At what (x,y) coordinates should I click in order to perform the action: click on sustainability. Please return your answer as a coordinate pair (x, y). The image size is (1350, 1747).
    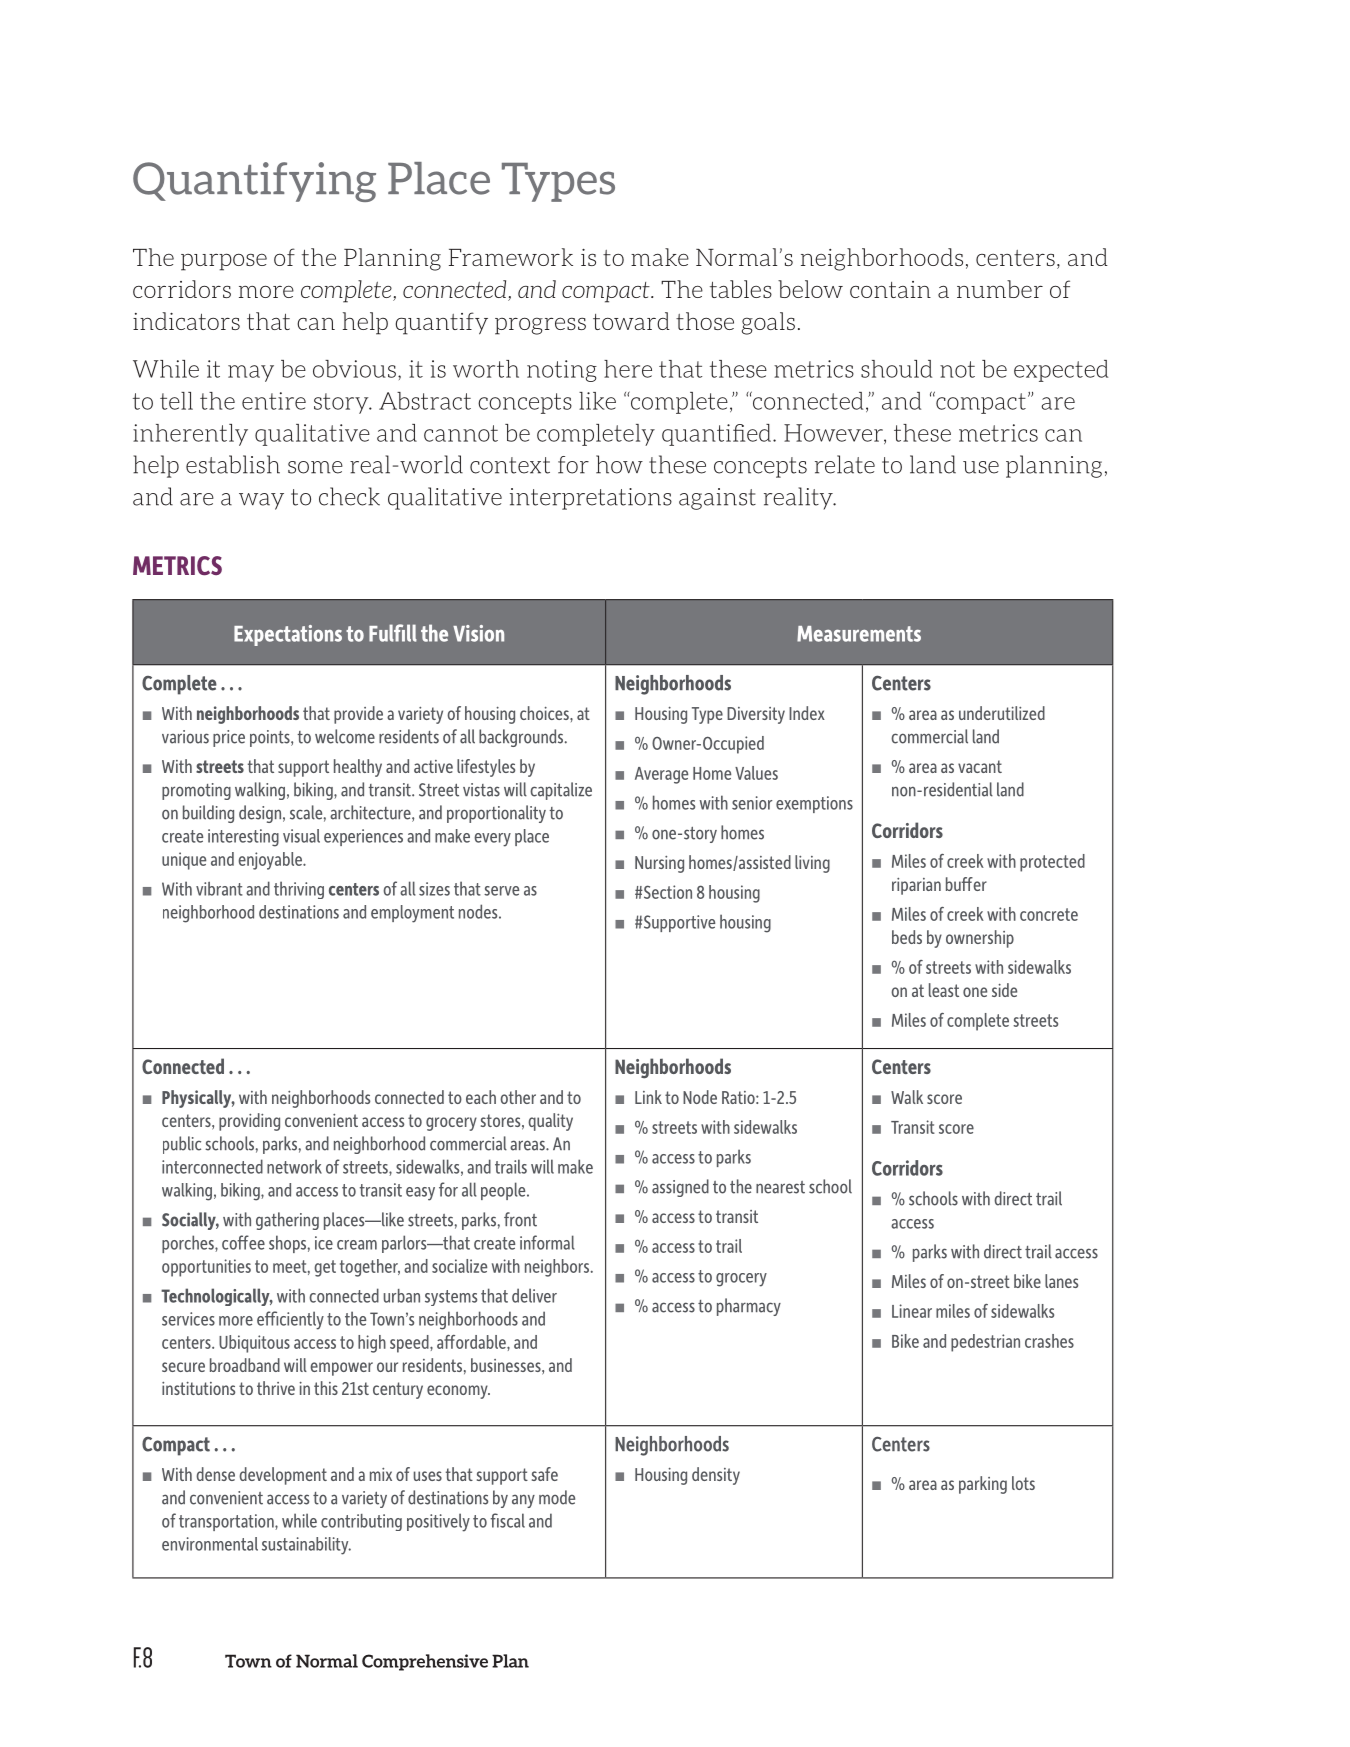
    Looking at the image, I should click on (306, 1546).
